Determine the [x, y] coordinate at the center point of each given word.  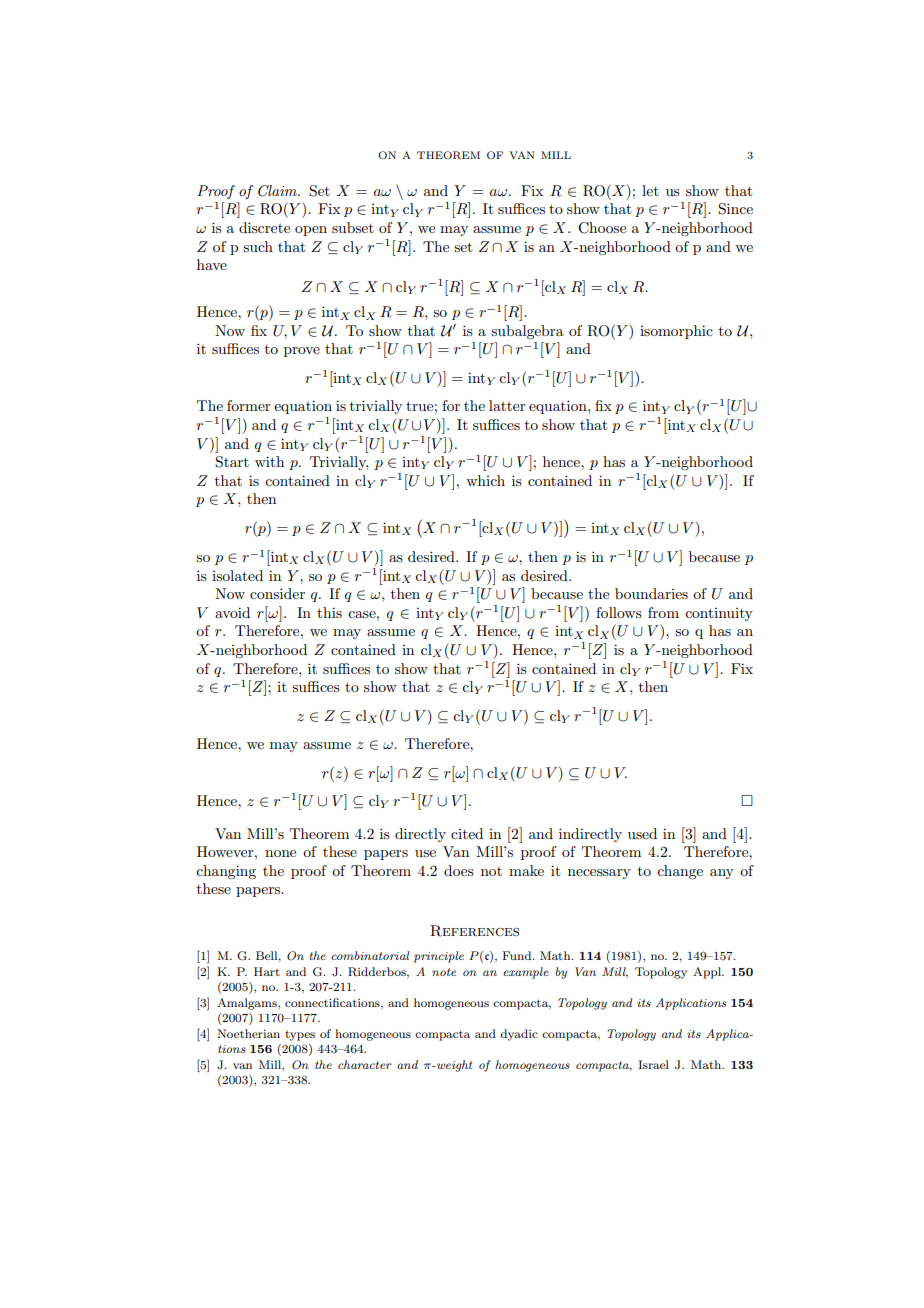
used [642, 833]
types [300, 1036]
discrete [264, 227]
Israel [653, 1064]
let [650, 190]
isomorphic [676, 332]
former [249, 405]
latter [507, 405]
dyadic [519, 1035]
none [280, 853]
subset [353, 227]
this [329, 612]
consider [277, 593]
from [663, 612]
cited [467, 833]
